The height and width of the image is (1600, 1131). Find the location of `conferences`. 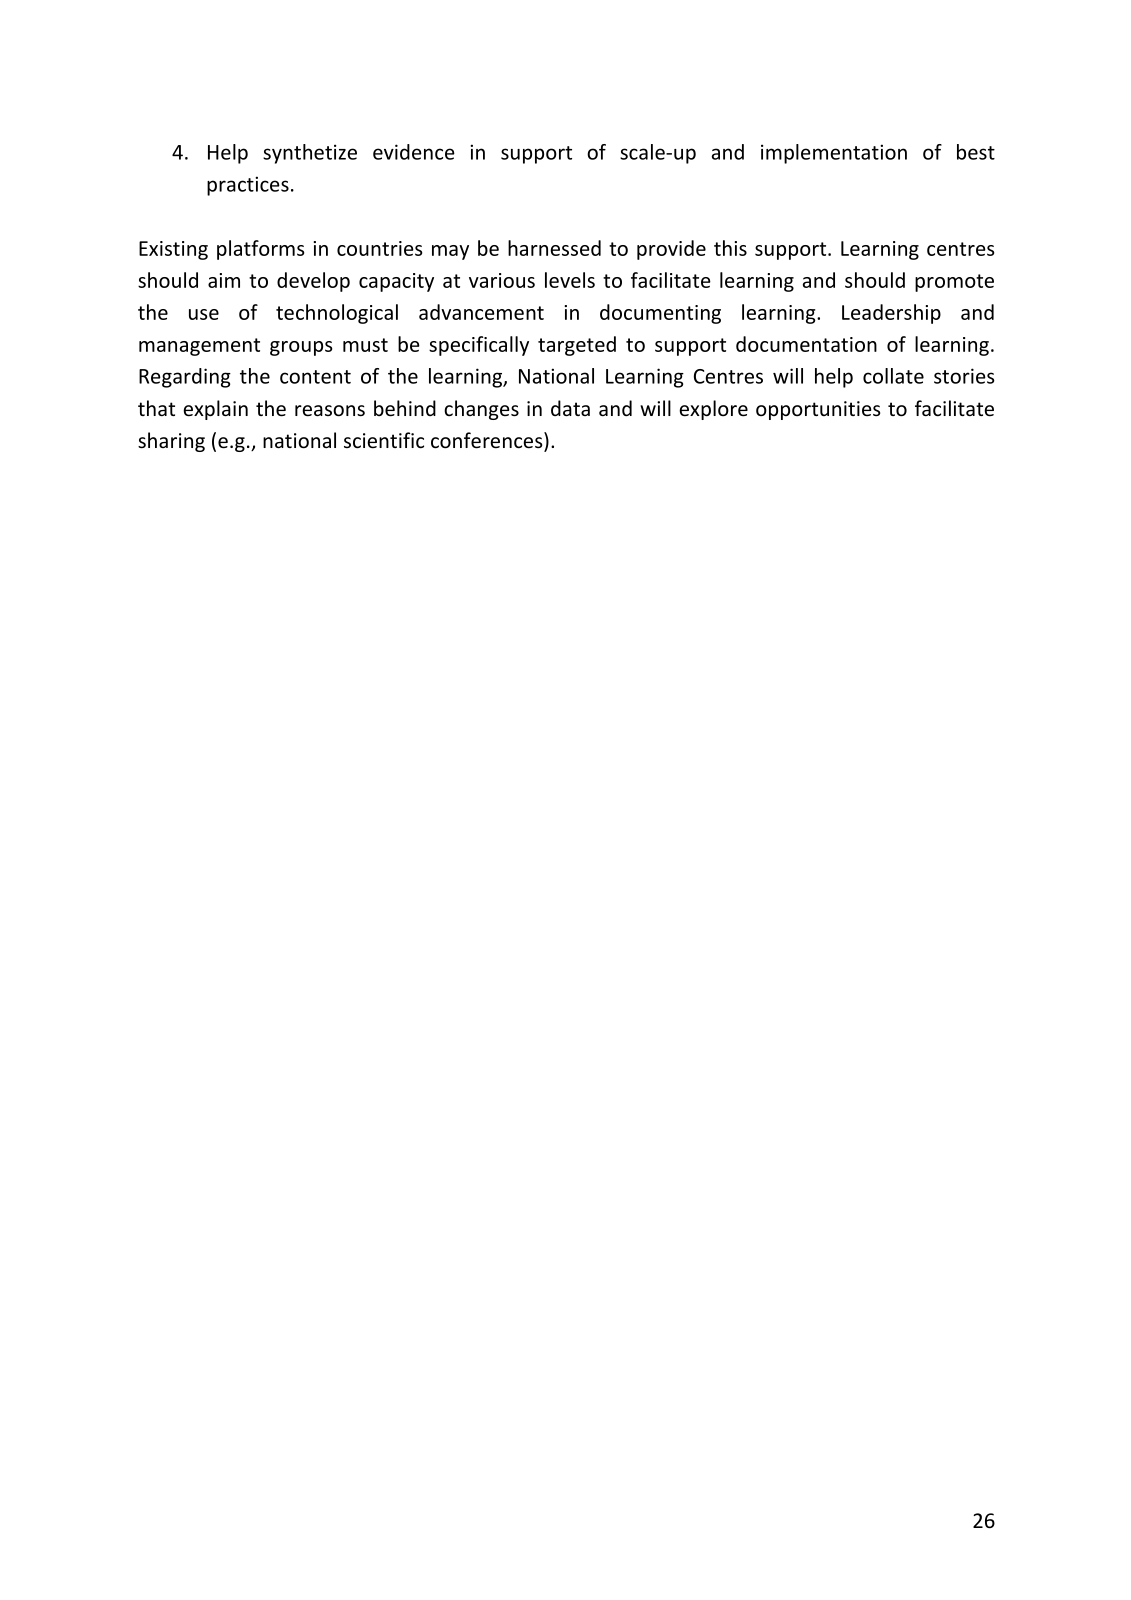

conferences is located at coordinates (488, 441).
